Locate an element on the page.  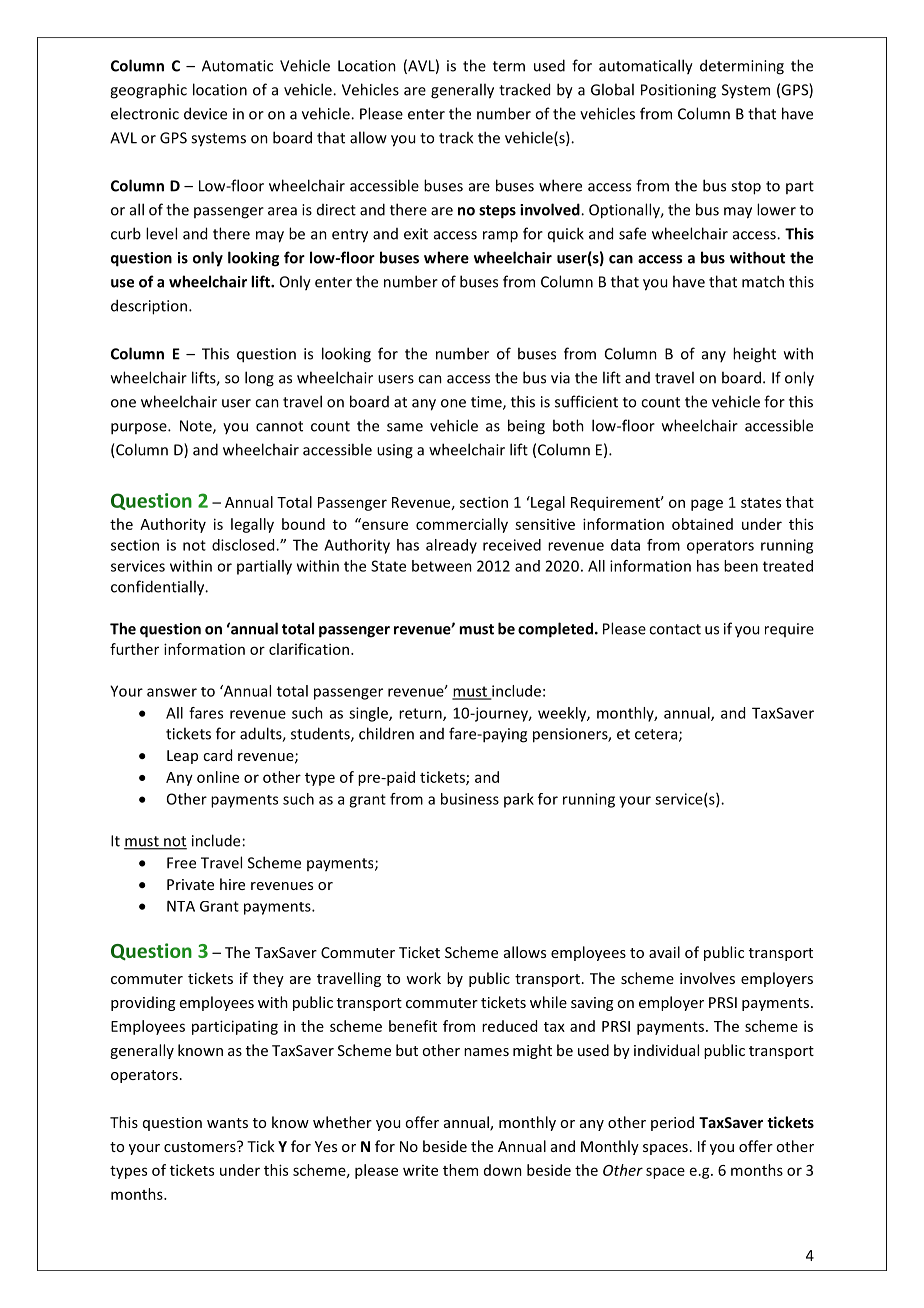
using is located at coordinates (395, 451).
